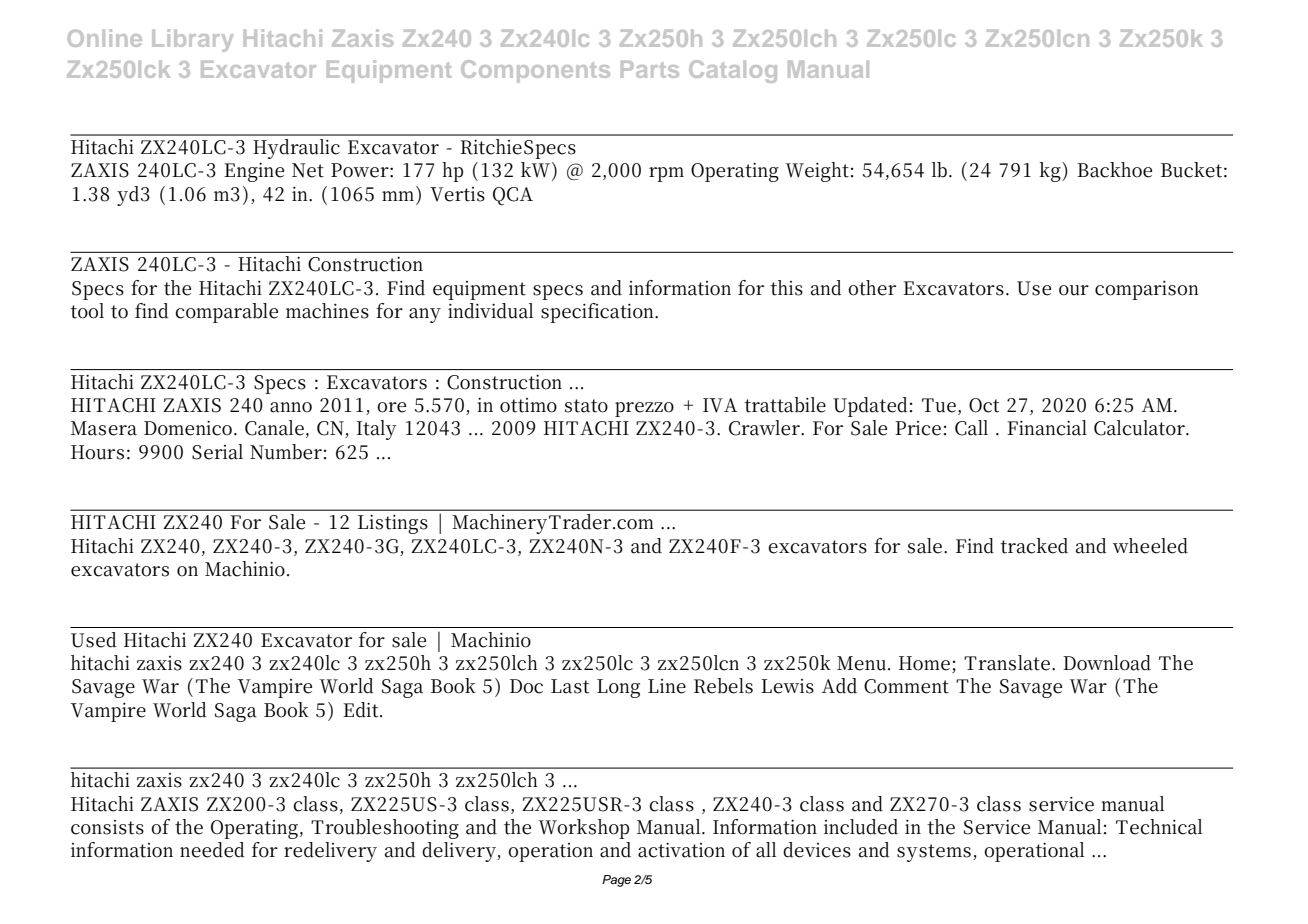 Image resolution: width=1308 pixels, height=924 pixels. I want to click on Financial, so click(1047, 428).
